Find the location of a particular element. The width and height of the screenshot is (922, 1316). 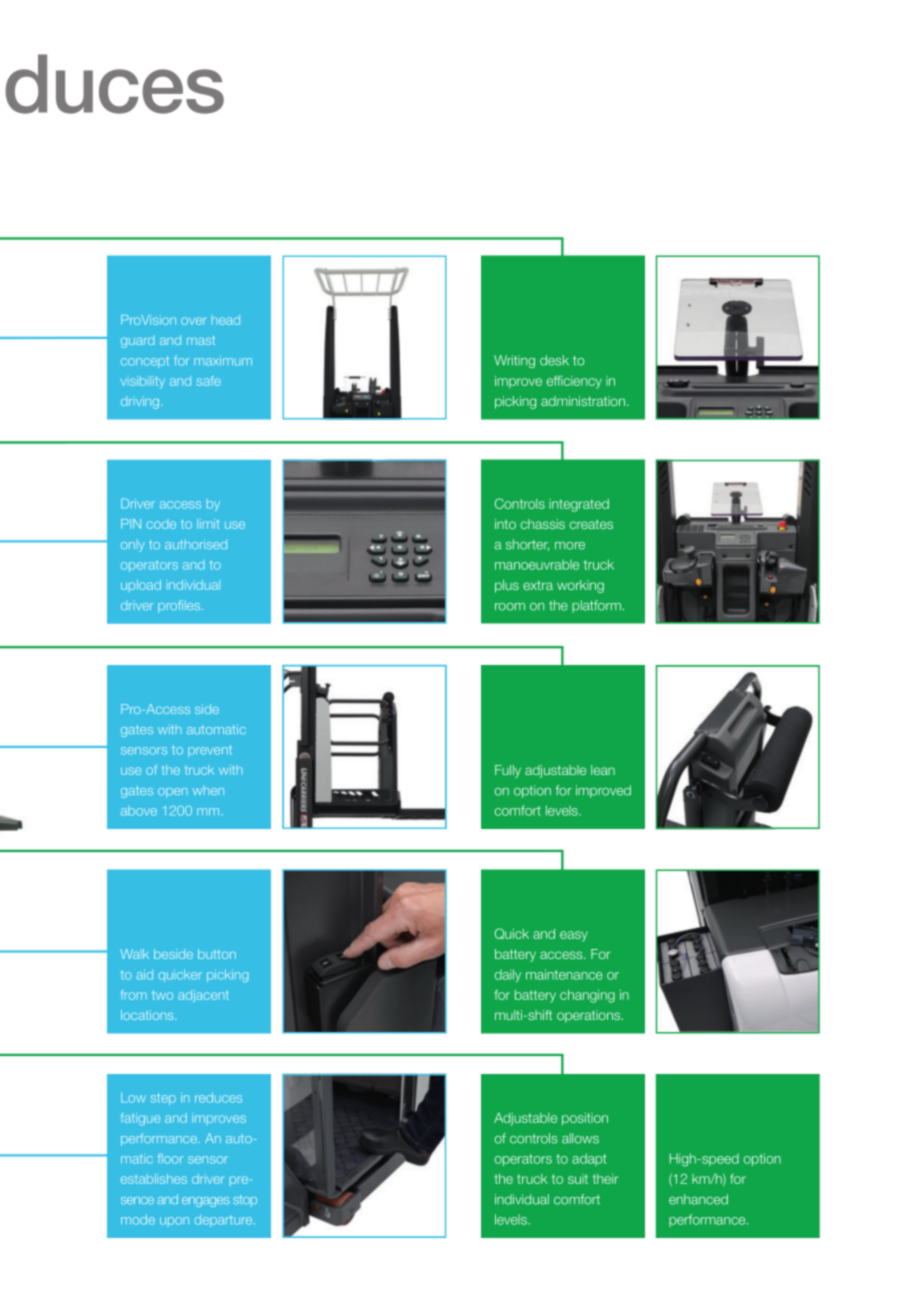

mast is located at coordinates (201, 340).
